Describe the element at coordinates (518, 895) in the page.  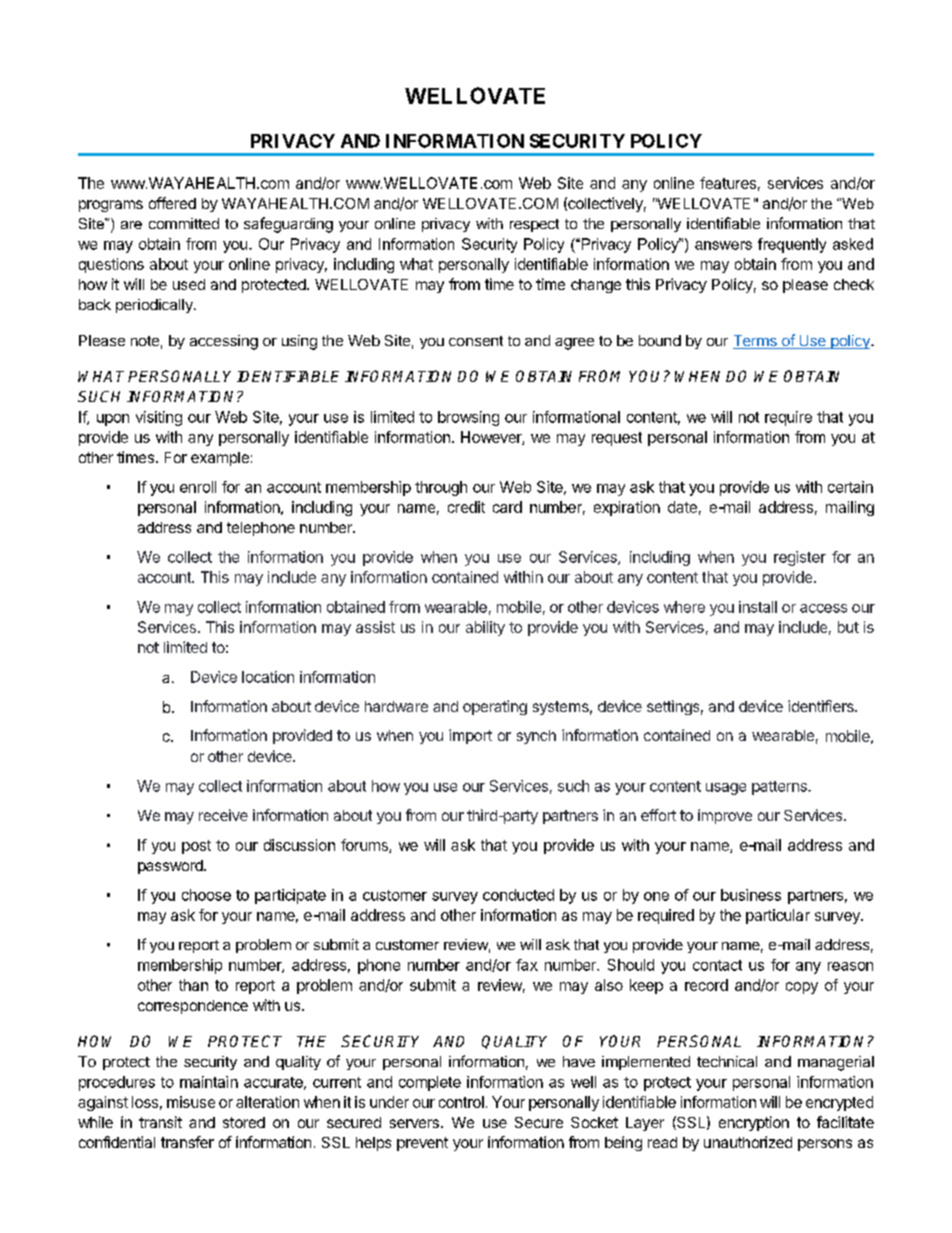
I see `conducted` at that location.
